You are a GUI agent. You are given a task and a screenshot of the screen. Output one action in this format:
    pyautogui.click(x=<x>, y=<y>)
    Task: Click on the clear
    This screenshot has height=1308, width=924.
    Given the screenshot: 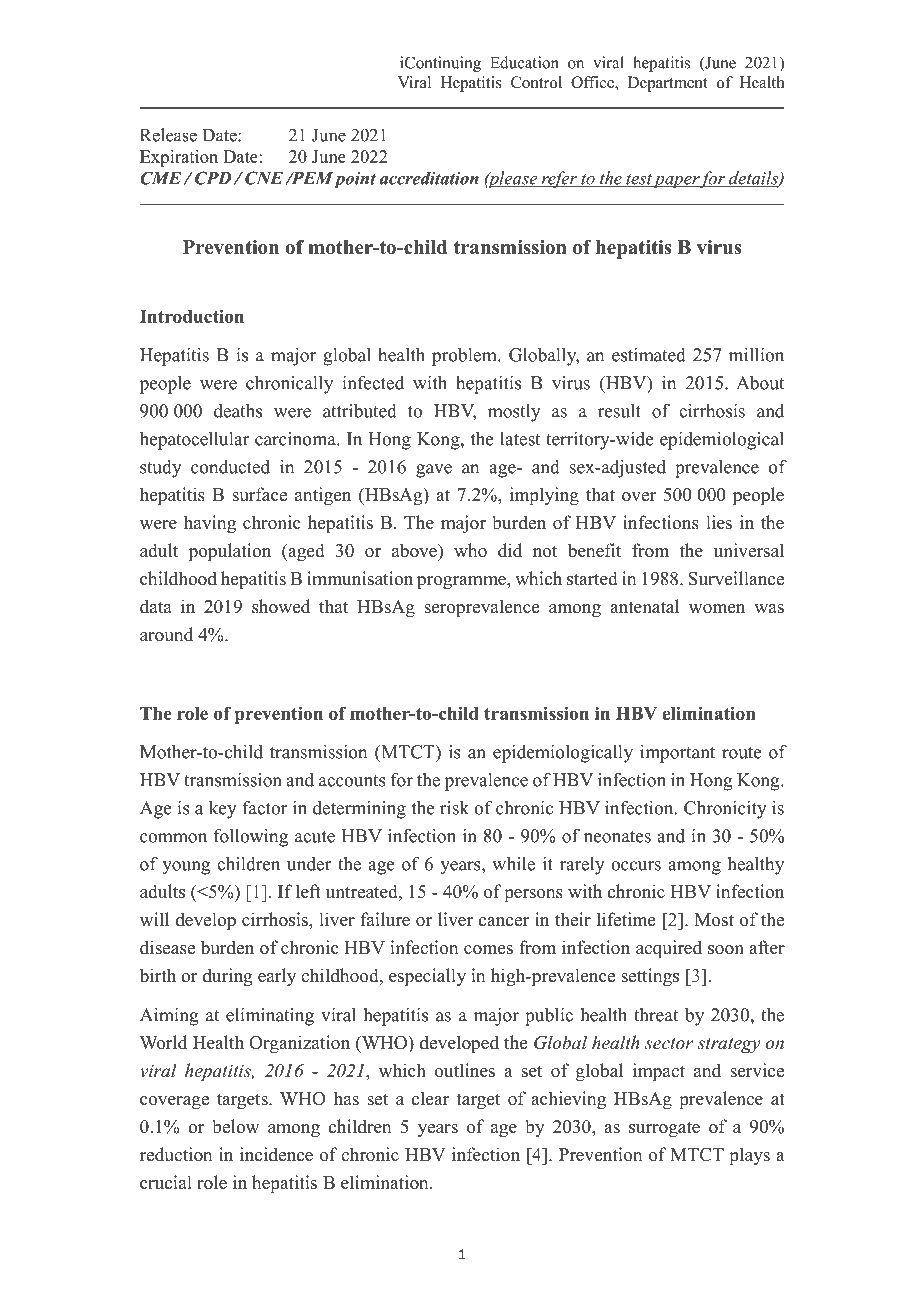 What is the action you would take?
    pyautogui.click(x=430, y=1098)
